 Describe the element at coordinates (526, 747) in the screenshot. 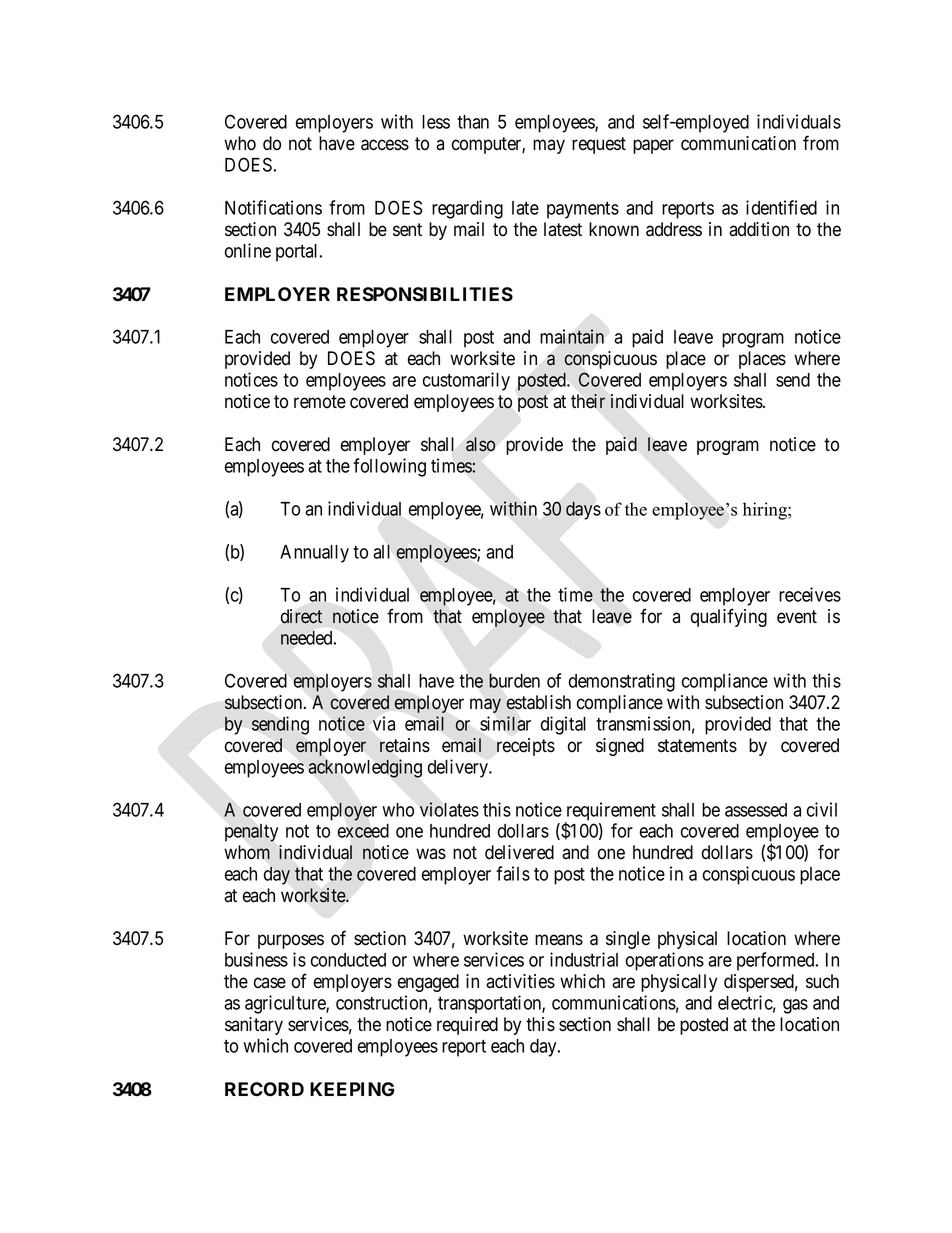

I see `receipts` at that location.
